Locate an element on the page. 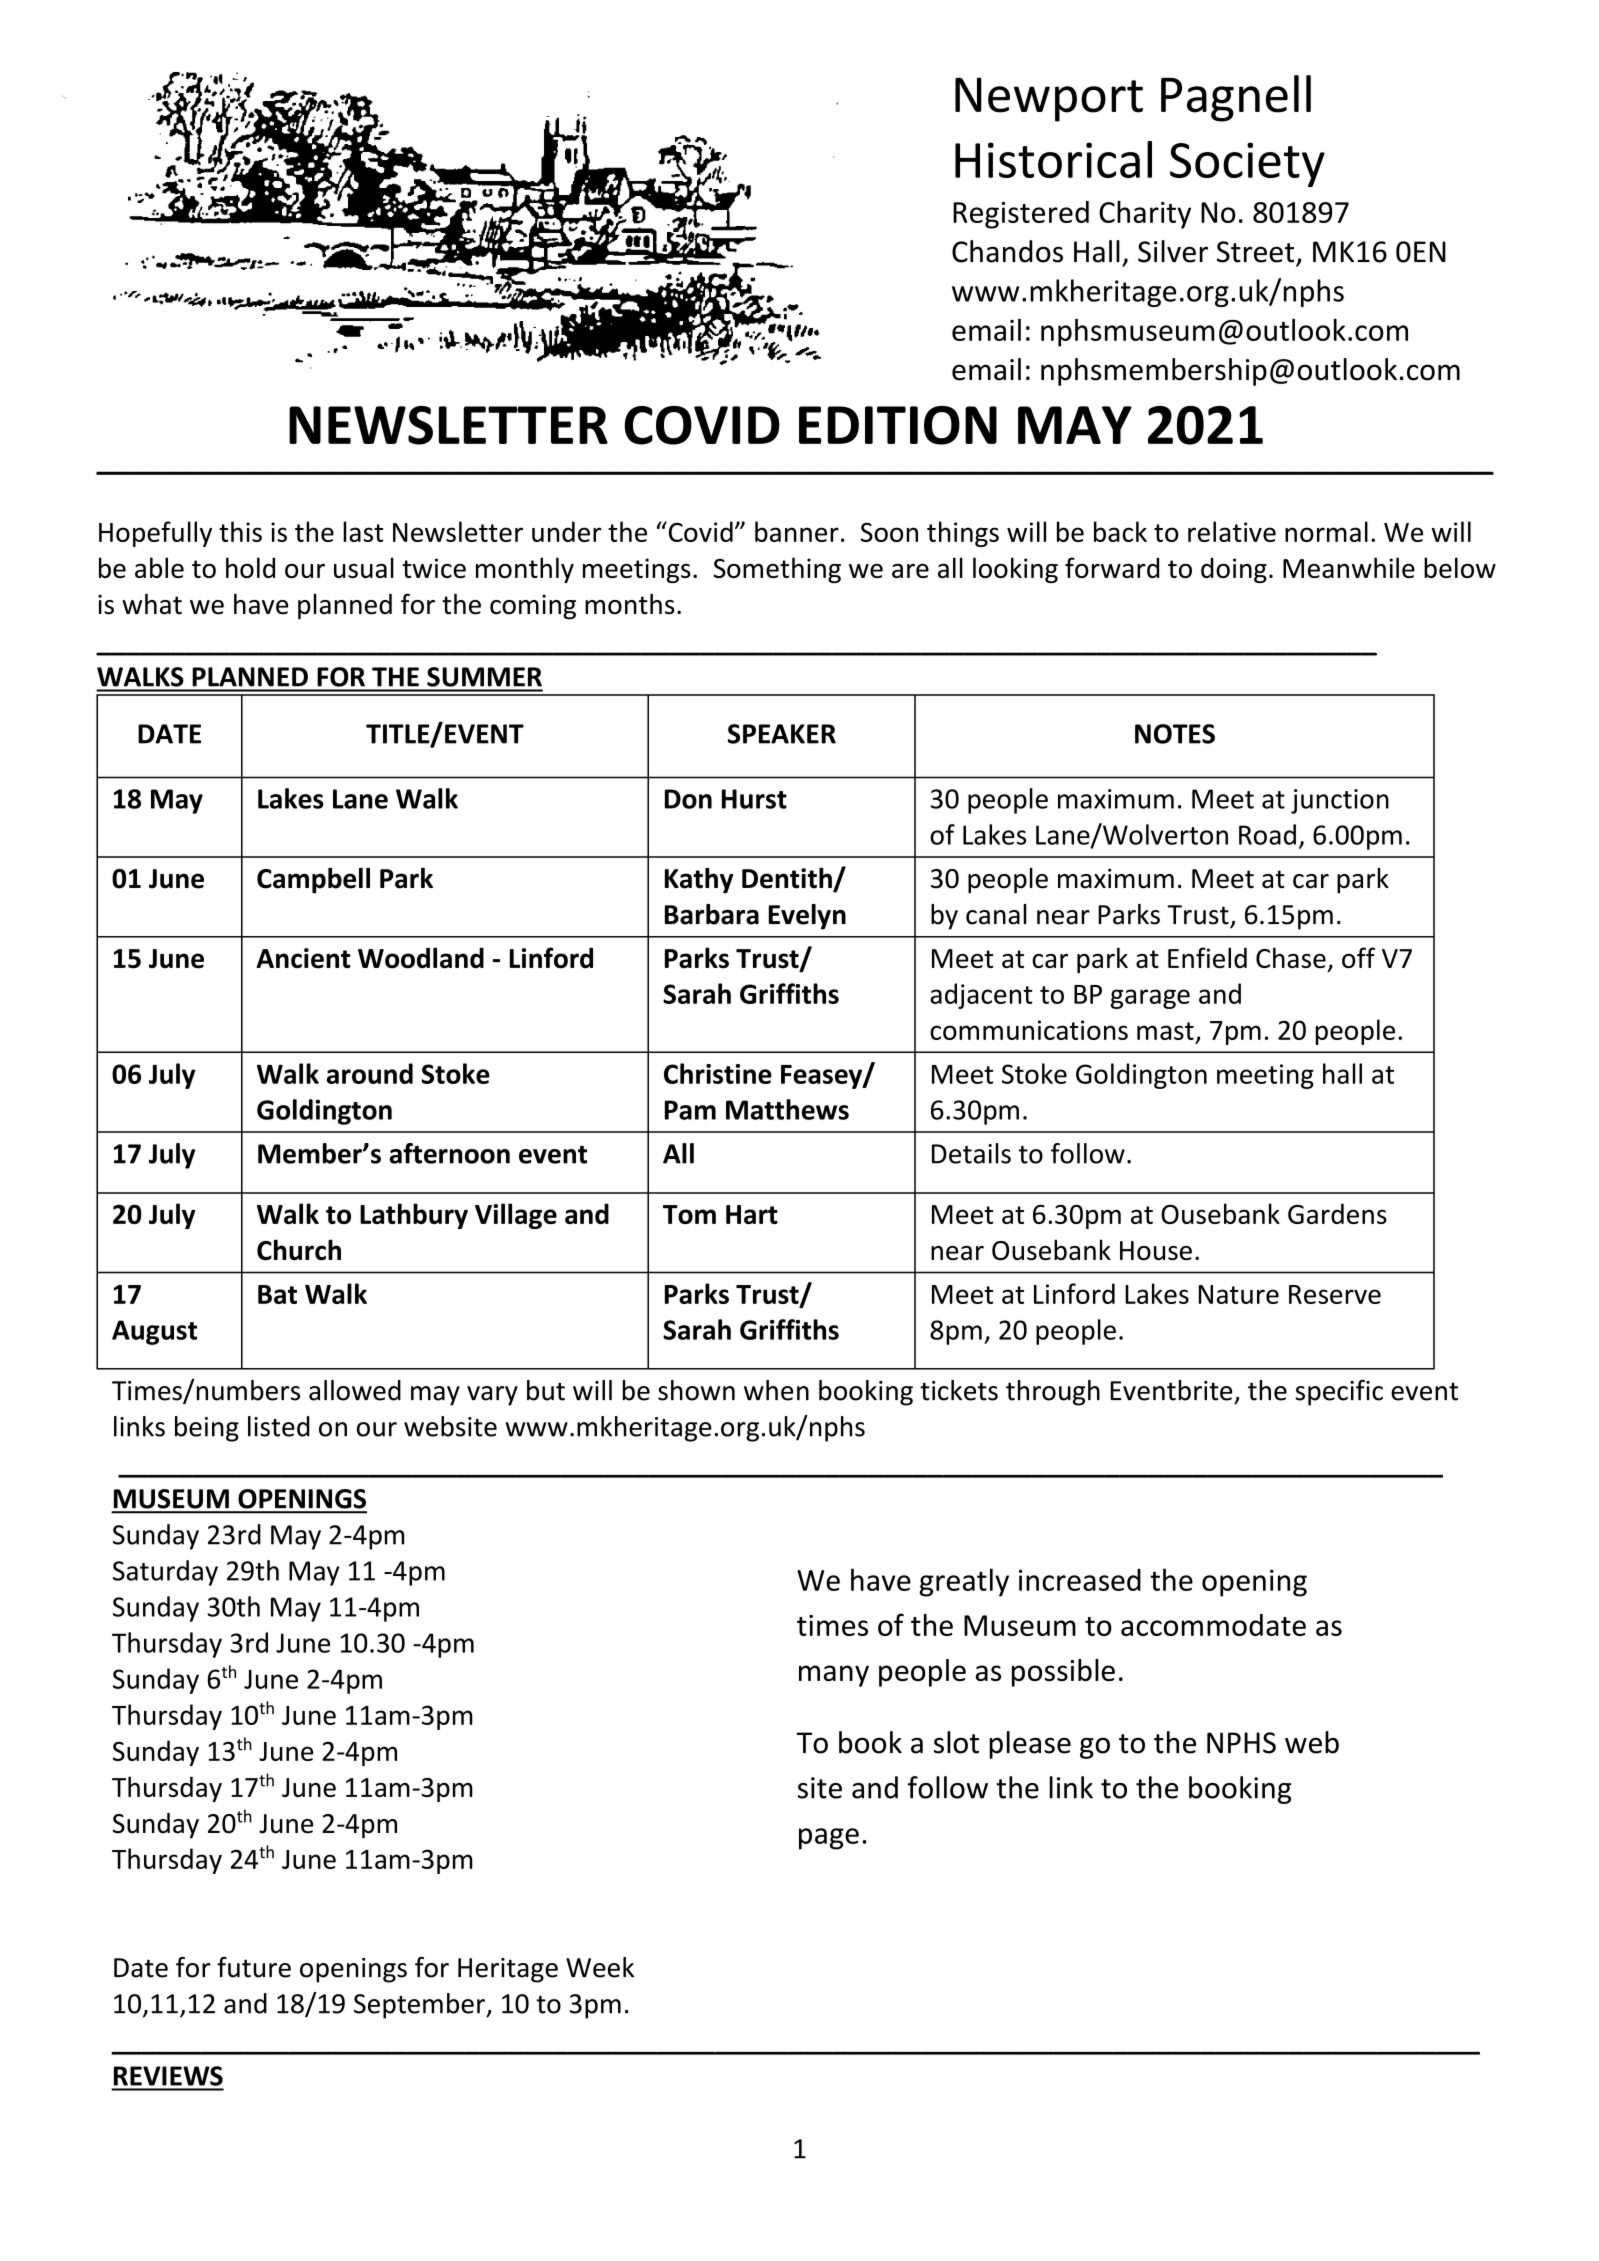 The image size is (1599, 2261). Matthews is located at coordinates (787, 1109).
